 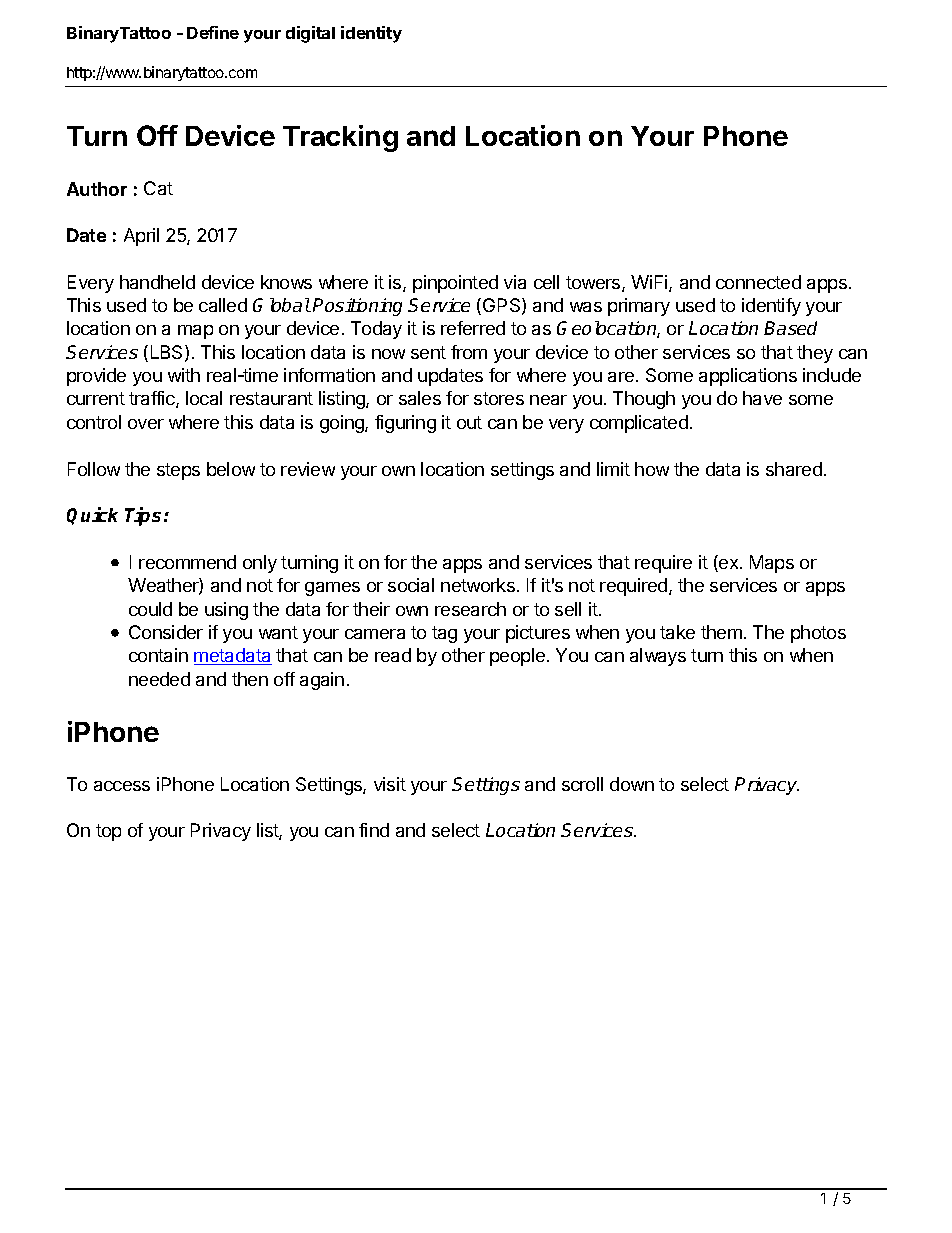 I want to click on visit, so click(x=390, y=784).
